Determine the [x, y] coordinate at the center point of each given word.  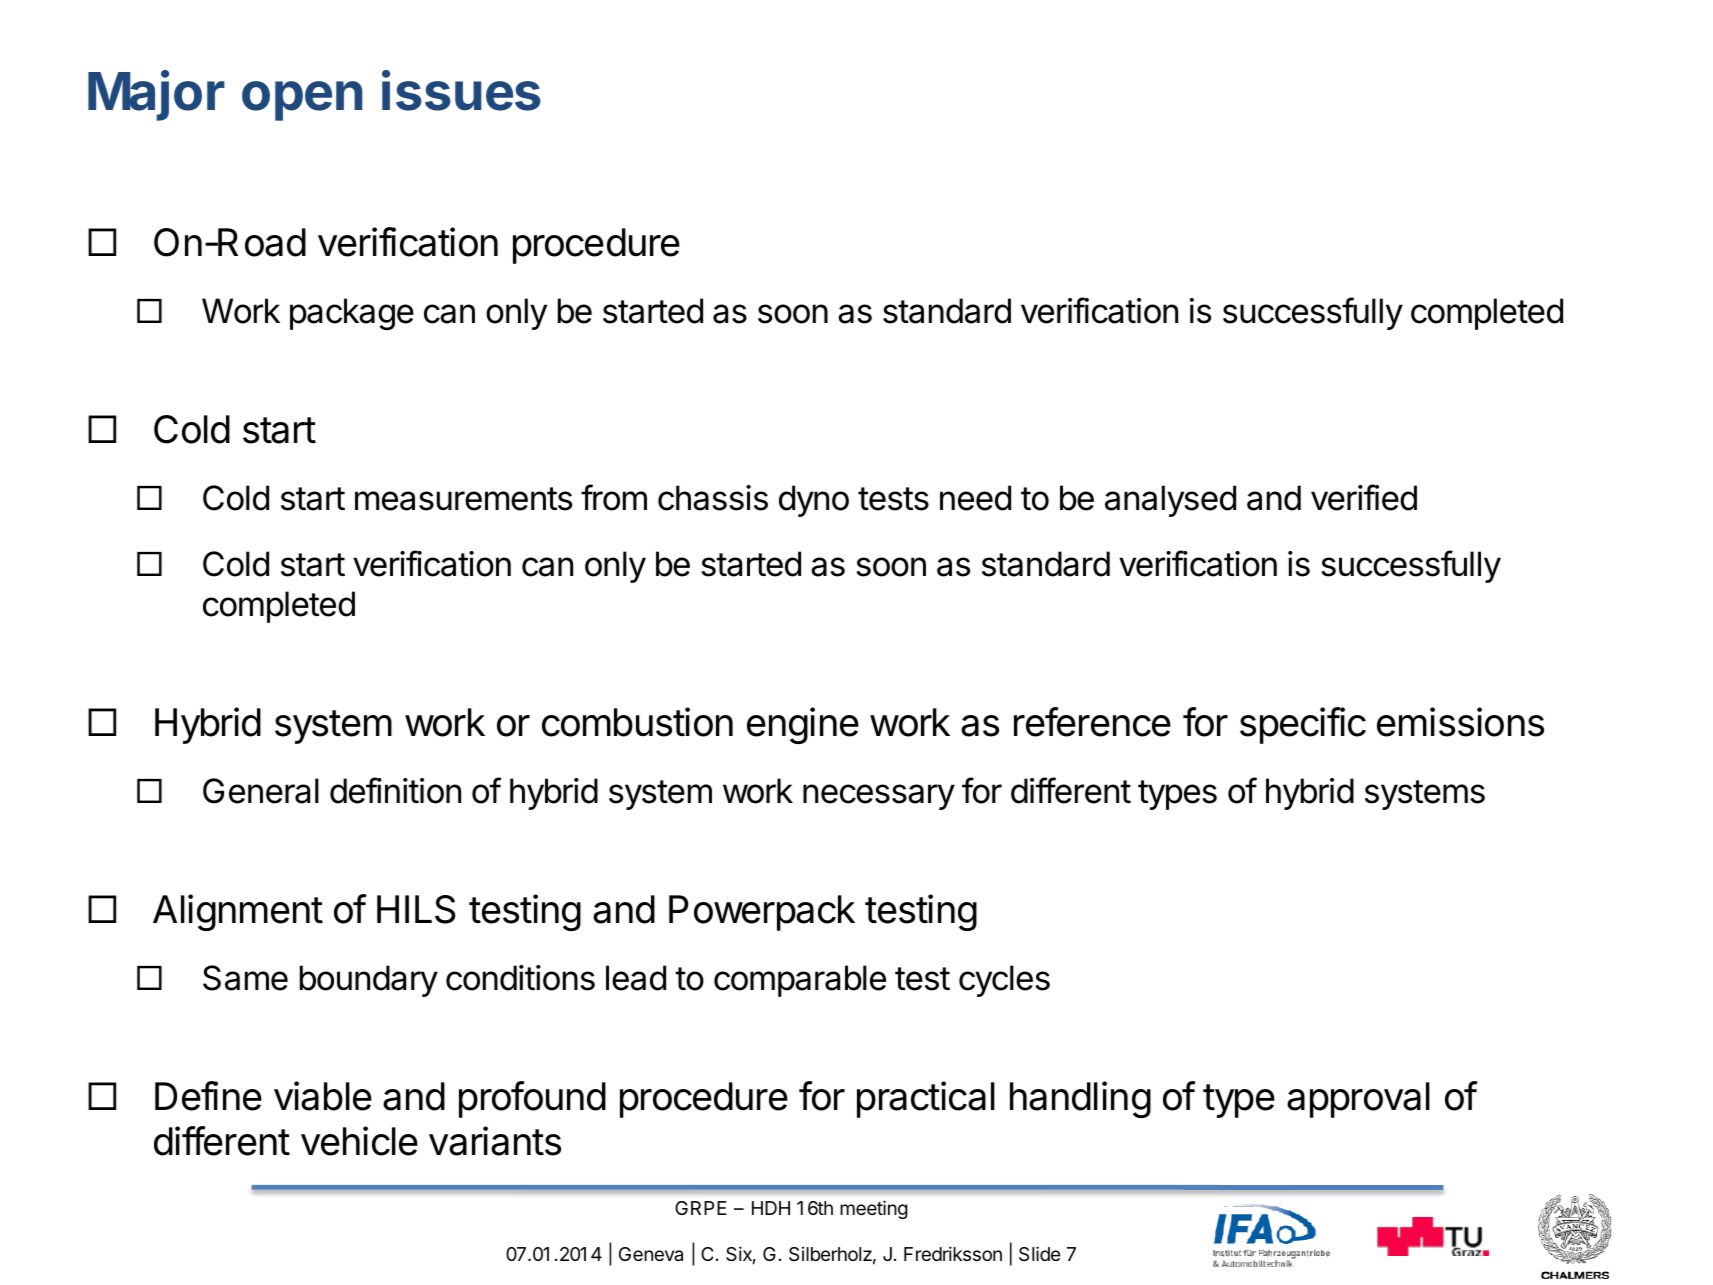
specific [1303, 725]
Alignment [238, 912]
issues [461, 91]
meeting [874, 1209]
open [302, 101]
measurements [463, 499]
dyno [814, 501]
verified [1364, 497]
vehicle [359, 1141]
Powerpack [762, 913]
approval [1358, 1100]
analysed [1170, 501]
